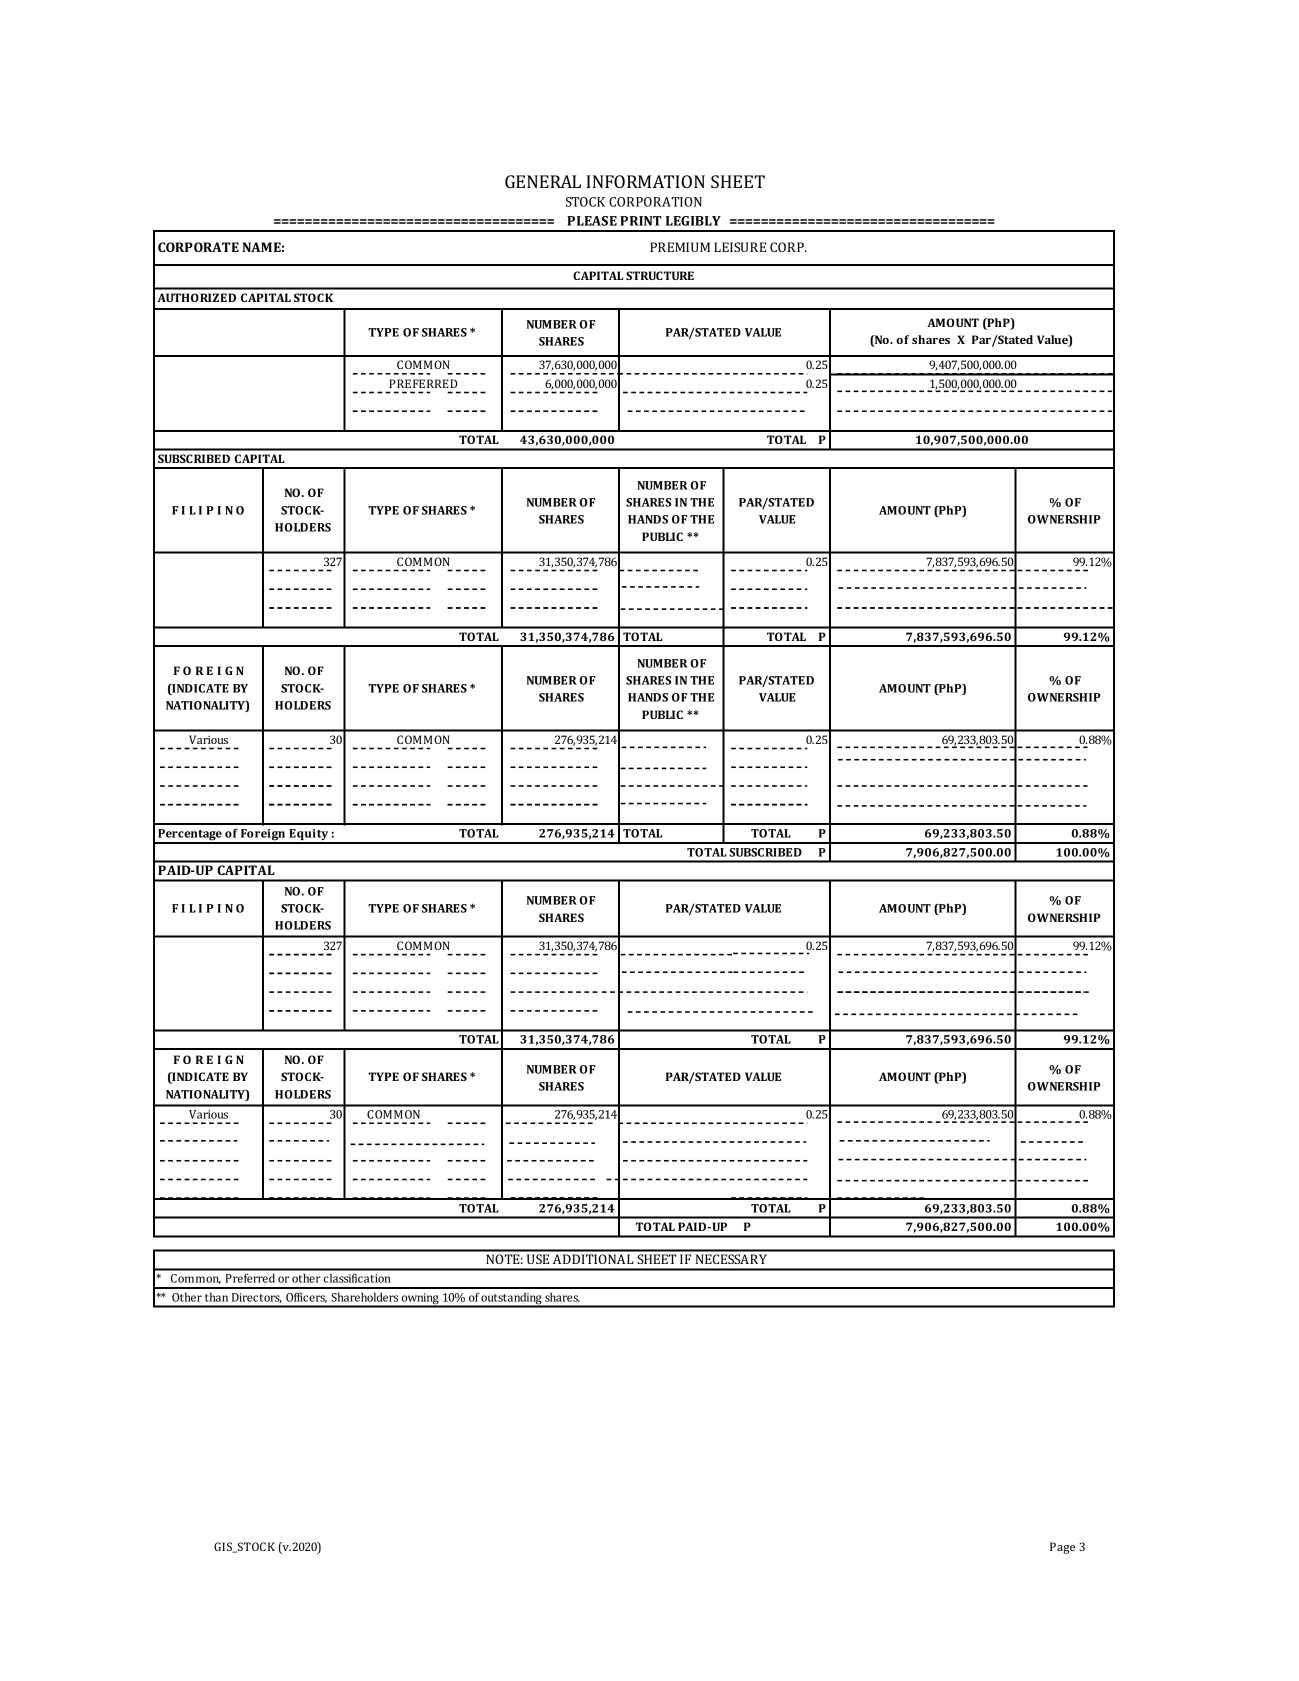 The height and width of the page is (1681, 1299). Describe the element at coordinates (680, 247) in the page. I see `PREMIUM` at that location.
